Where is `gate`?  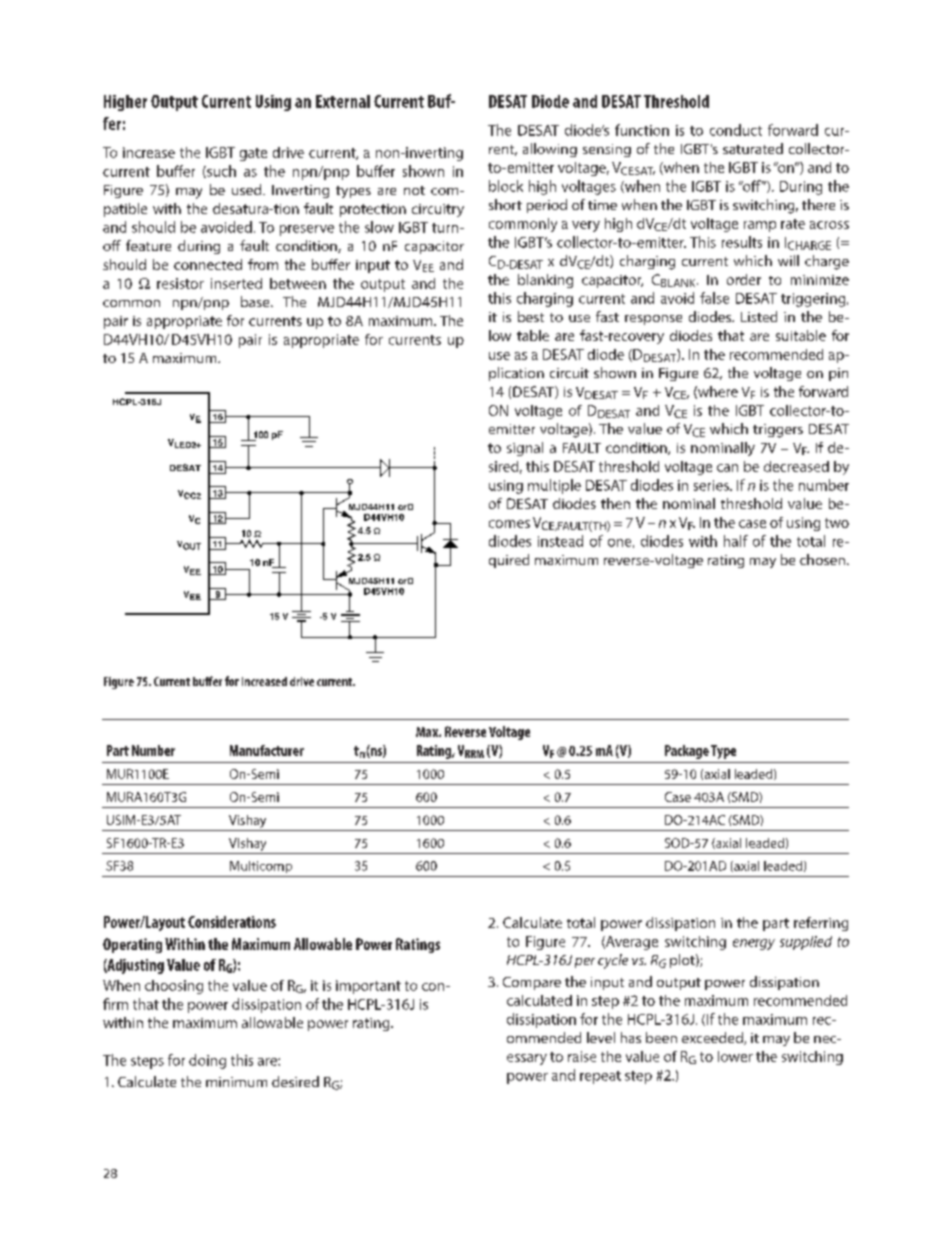
gate is located at coordinates (253, 154).
